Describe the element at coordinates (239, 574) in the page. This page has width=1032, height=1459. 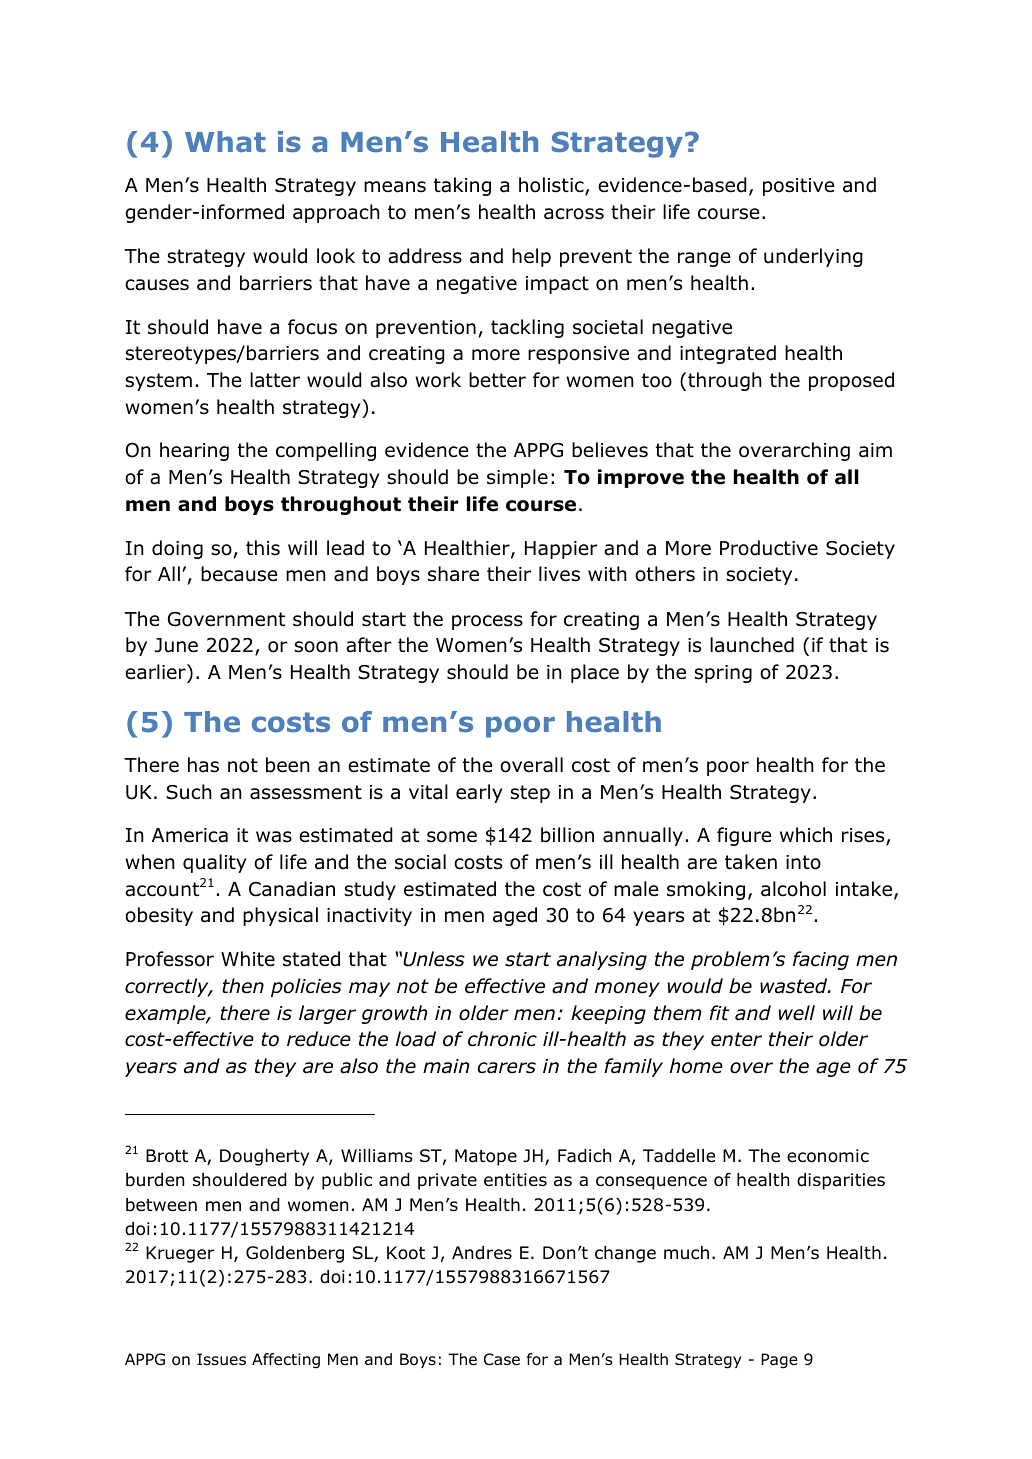
I see `because` at that location.
